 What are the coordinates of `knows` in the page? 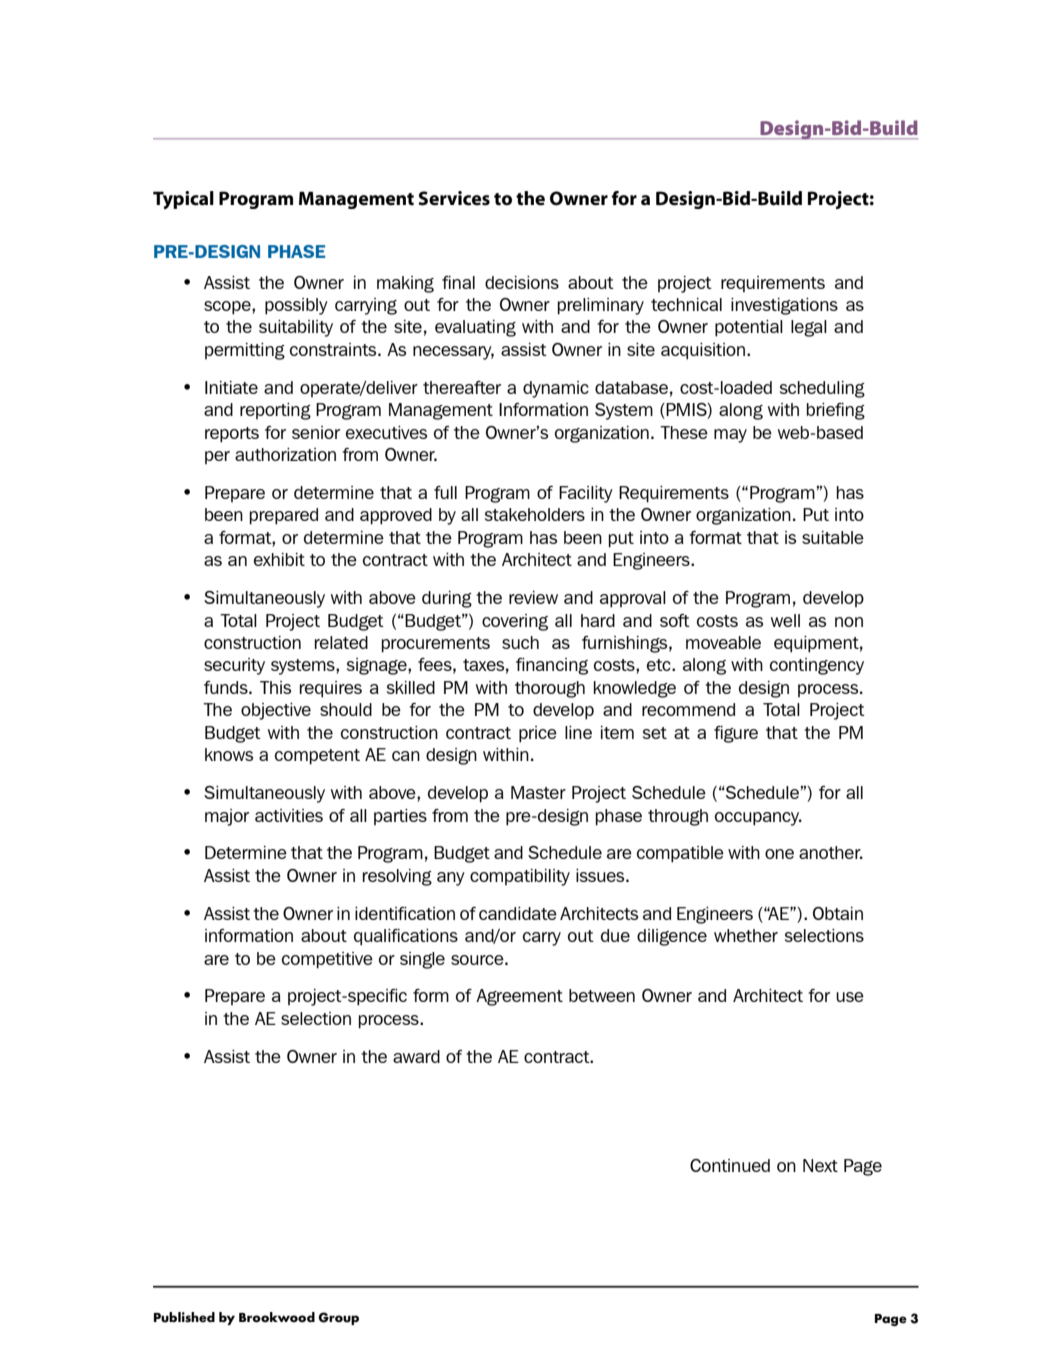 It's located at (229, 754).
